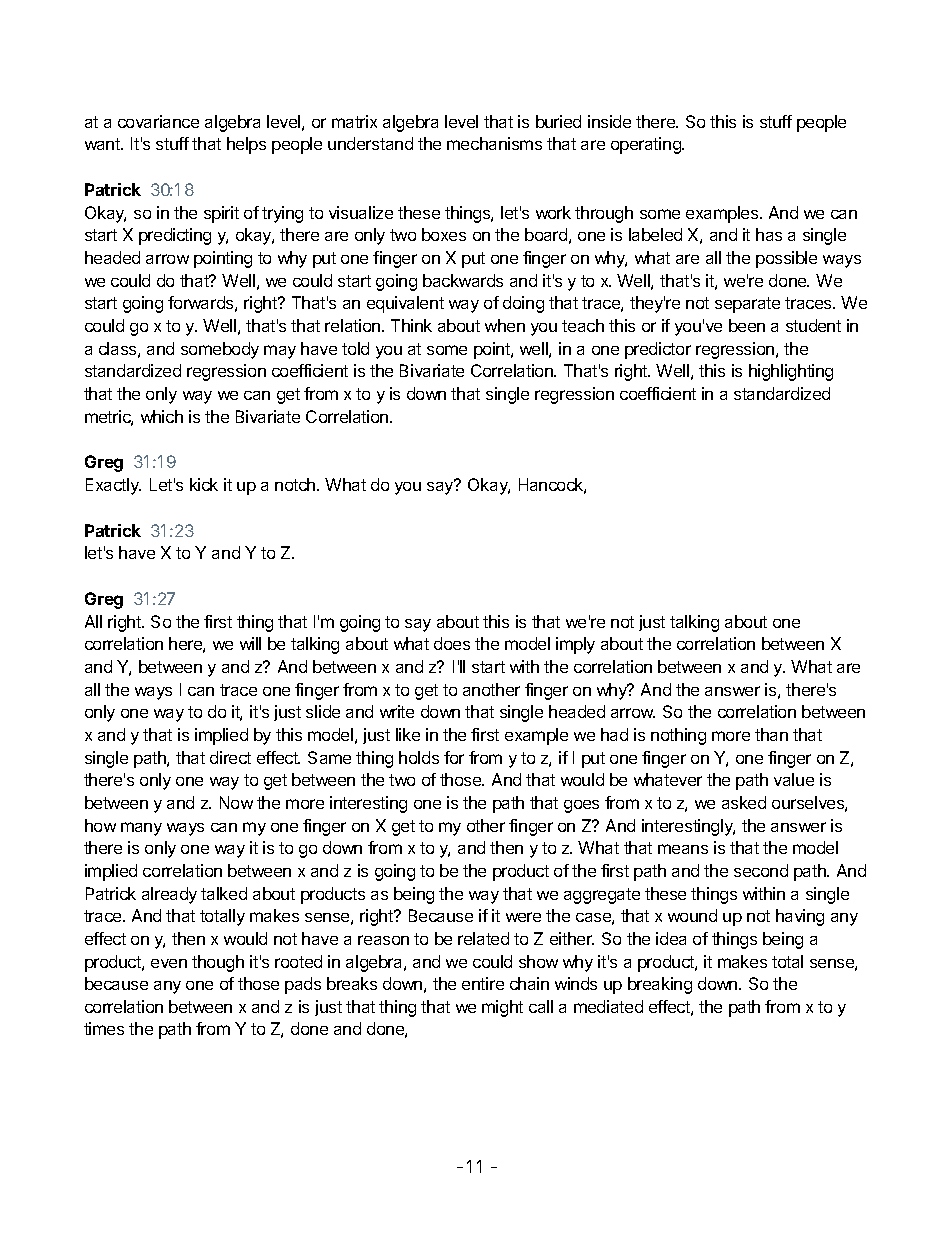 The height and width of the screenshot is (1233, 952). What do you see at coordinates (169, 963) in the screenshot?
I see `even` at bounding box center [169, 963].
